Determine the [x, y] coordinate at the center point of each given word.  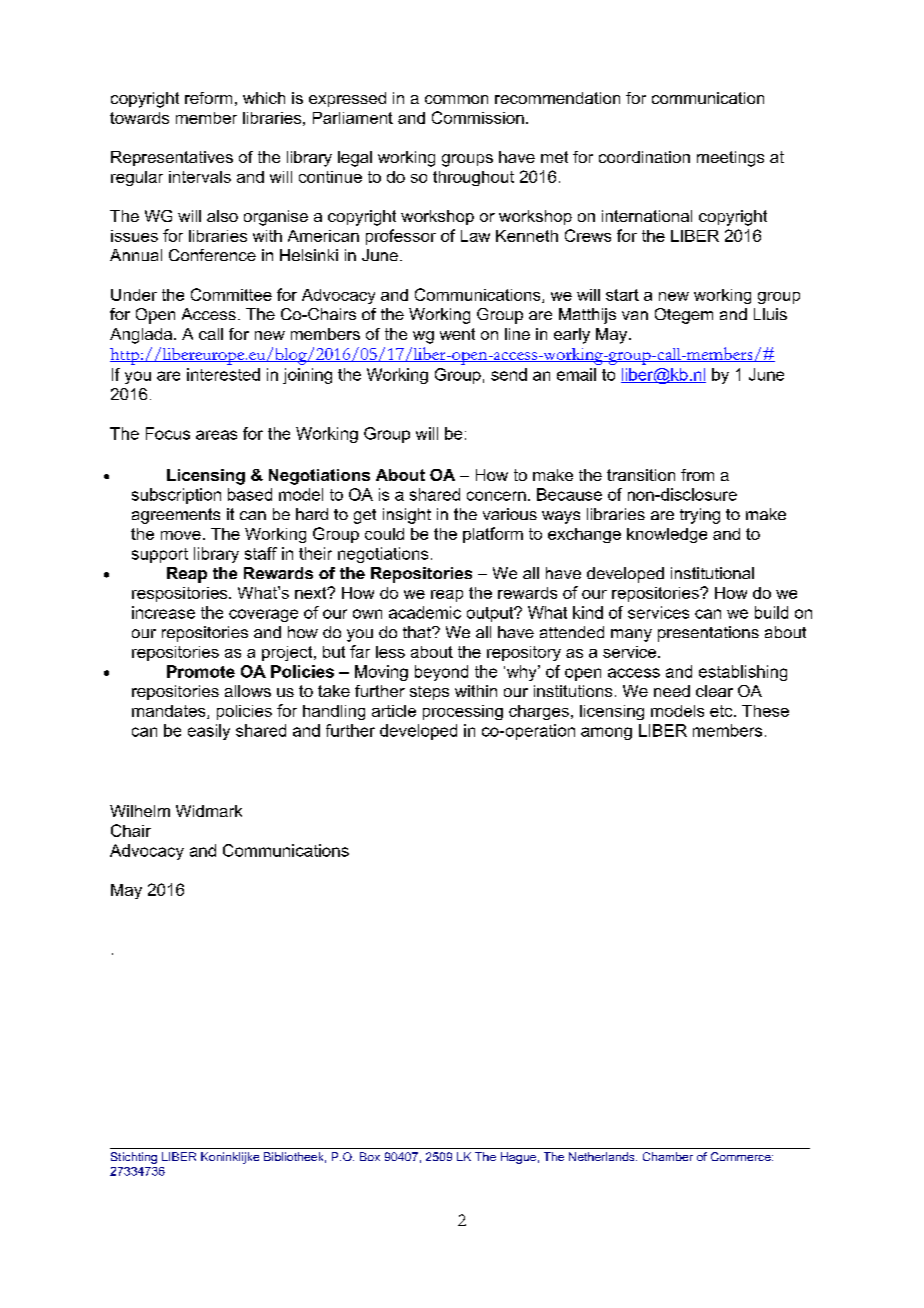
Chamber [668, 1156]
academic [425, 612]
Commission [478, 117]
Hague [518, 1158]
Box [370, 1156]
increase [163, 612]
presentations [708, 634]
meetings [730, 159]
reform [208, 98]
